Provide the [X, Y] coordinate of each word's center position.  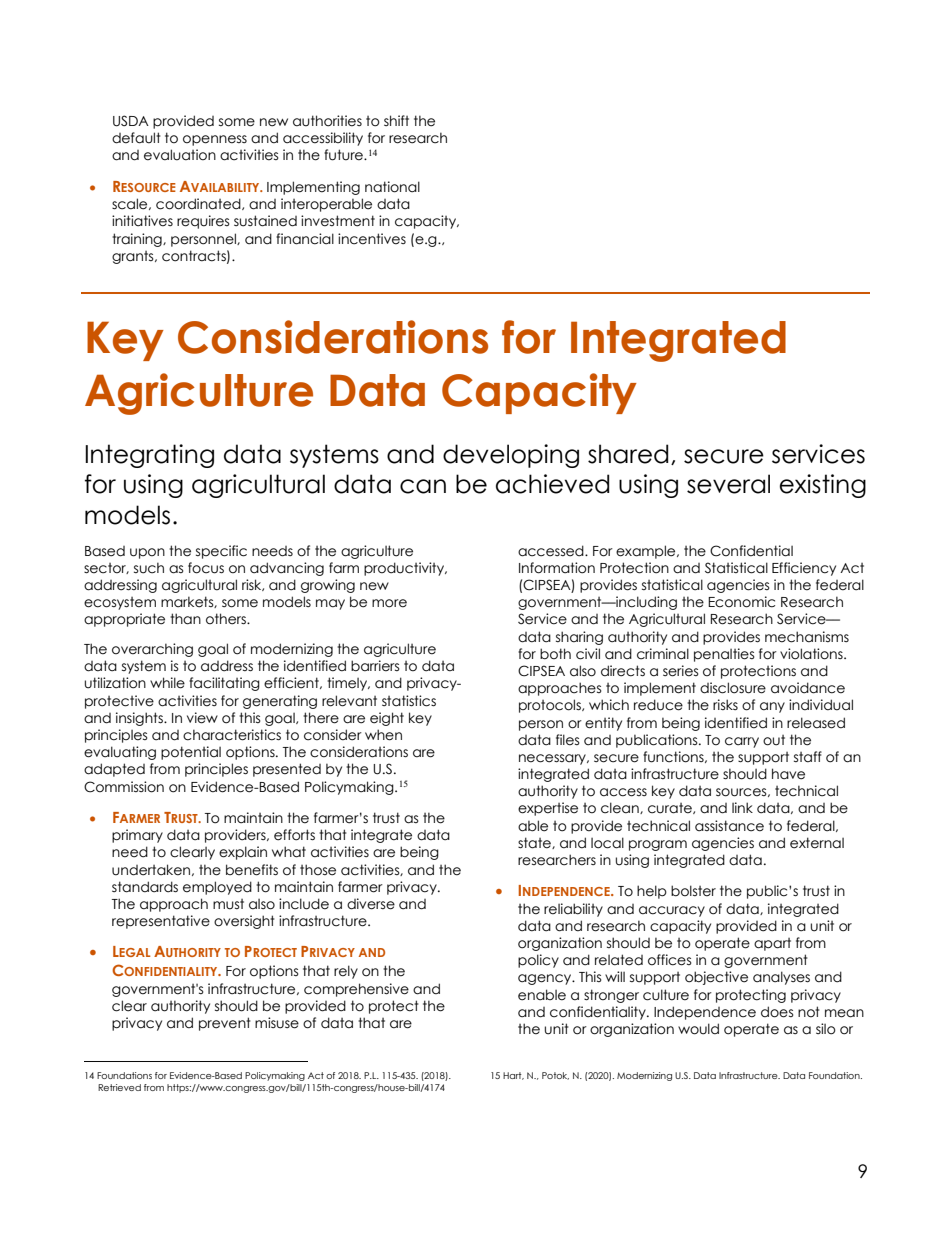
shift [396, 120]
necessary [553, 759]
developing [511, 456]
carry [742, 742]
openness [215, 140]
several [728, 484]
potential [191, 753]
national [392, 187]
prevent [225, 1024]
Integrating [149, 456]
